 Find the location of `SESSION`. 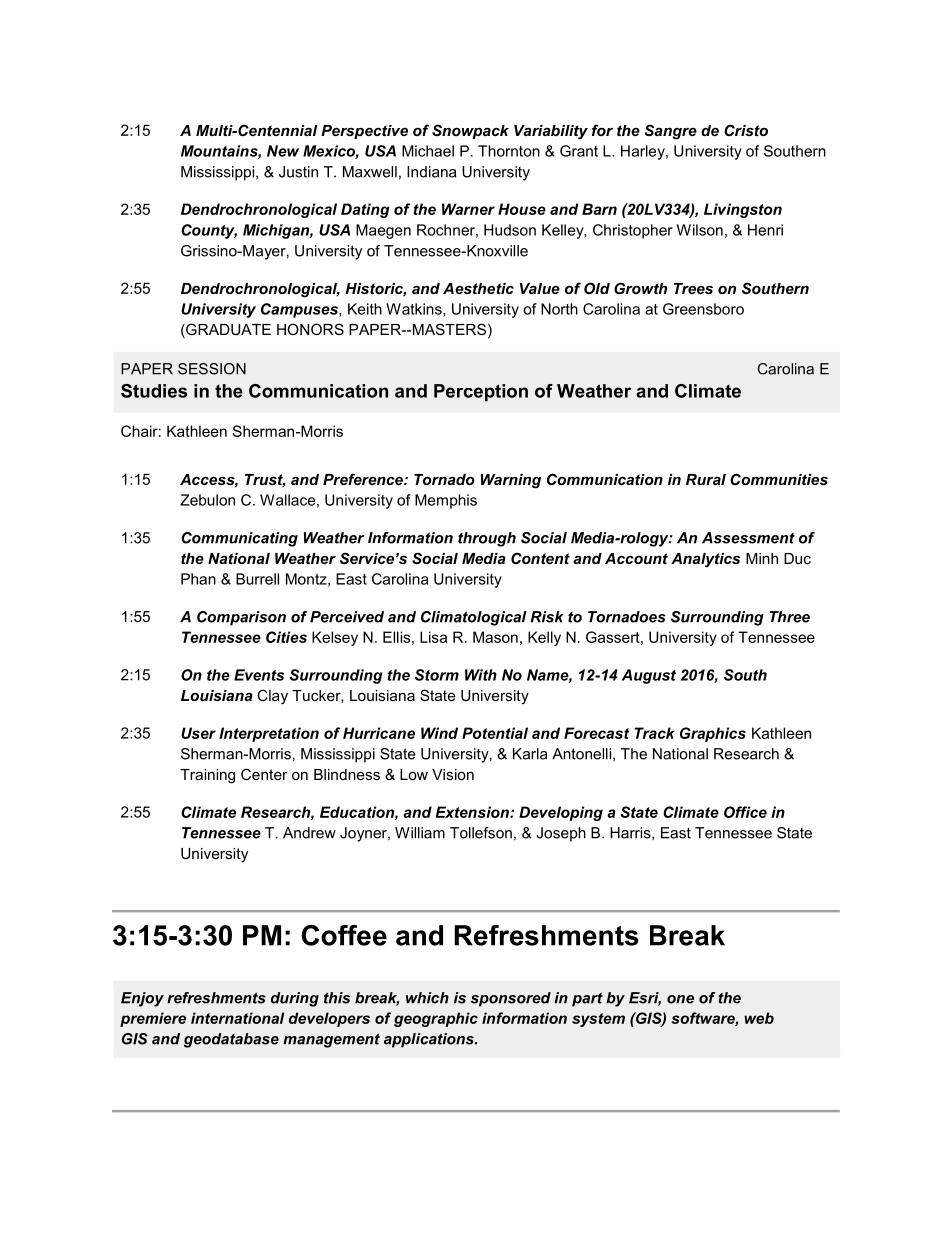

SESSION is located at coordinates (212, 369).
